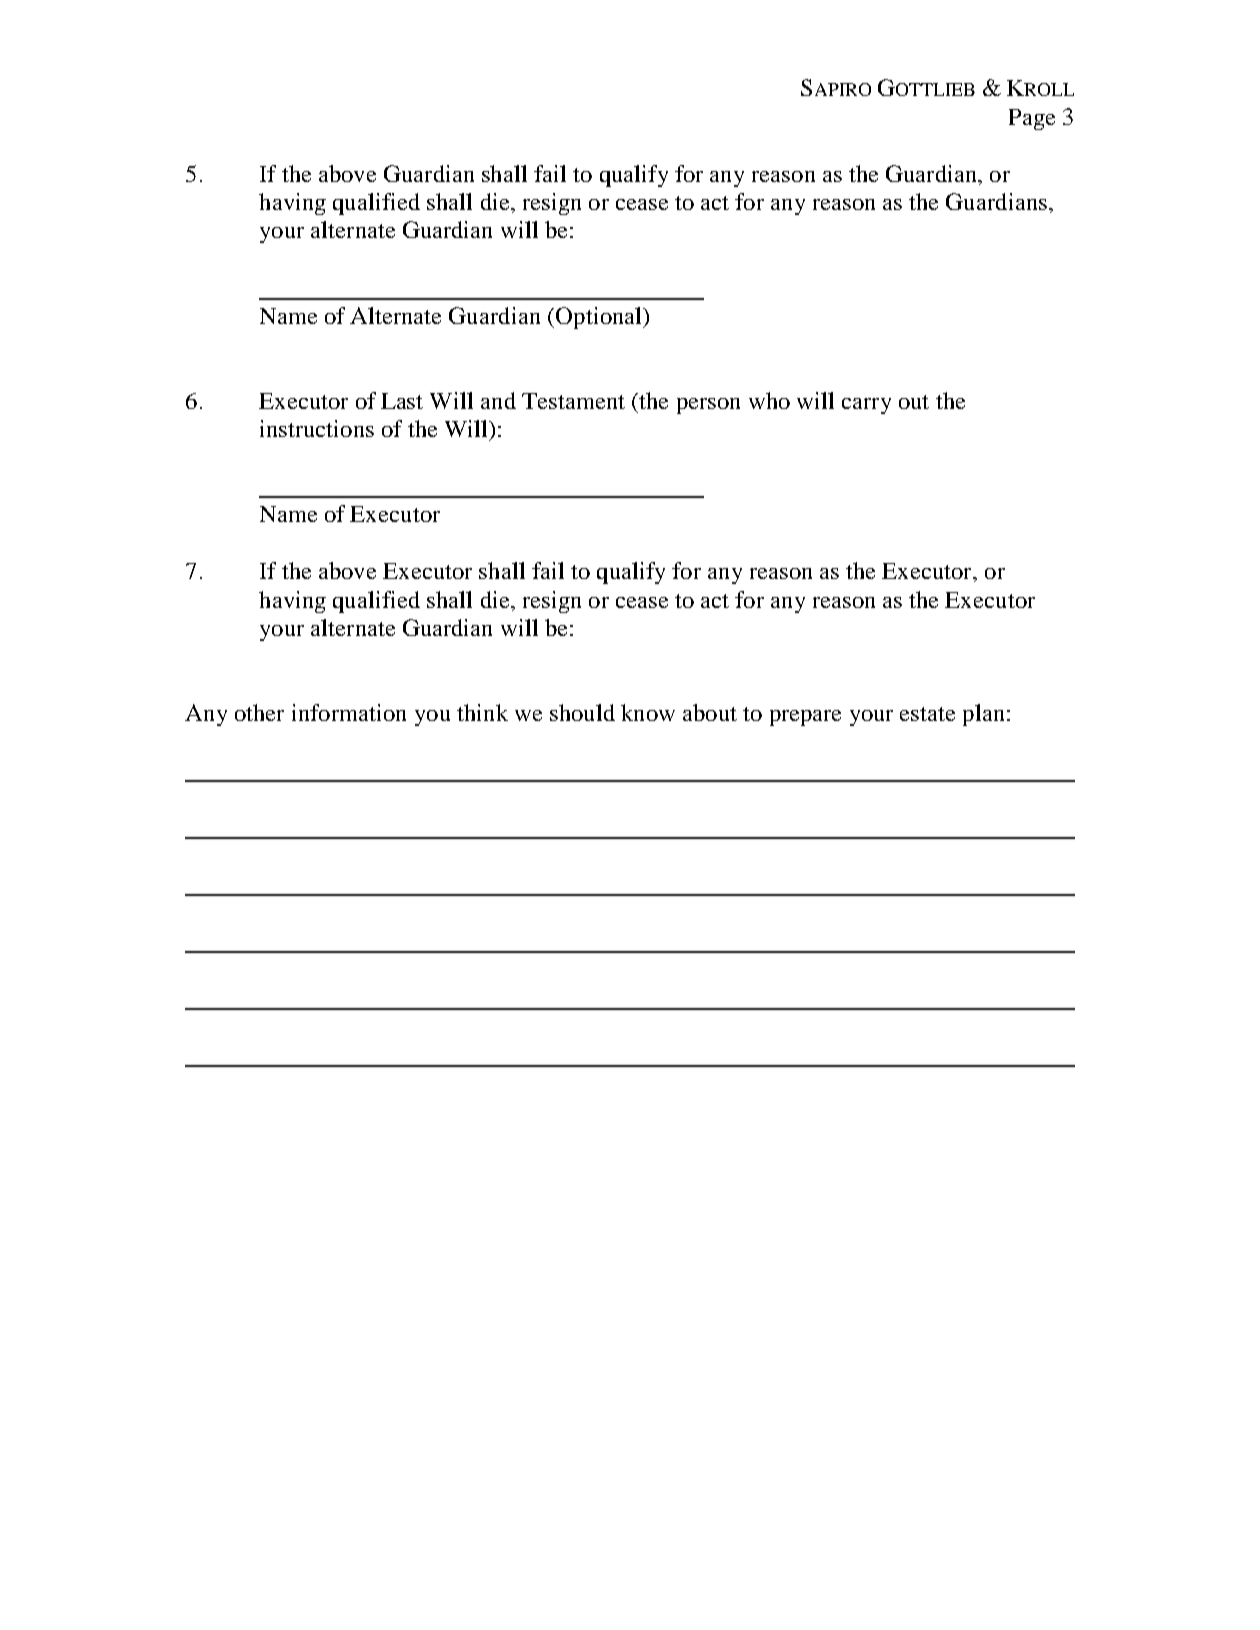 Image resolution: width=1260 pixels, height=1630 pixels. What do you see at coordinates (927, 714) in the document?
I see `estate` at bounding box center [927, 714].
